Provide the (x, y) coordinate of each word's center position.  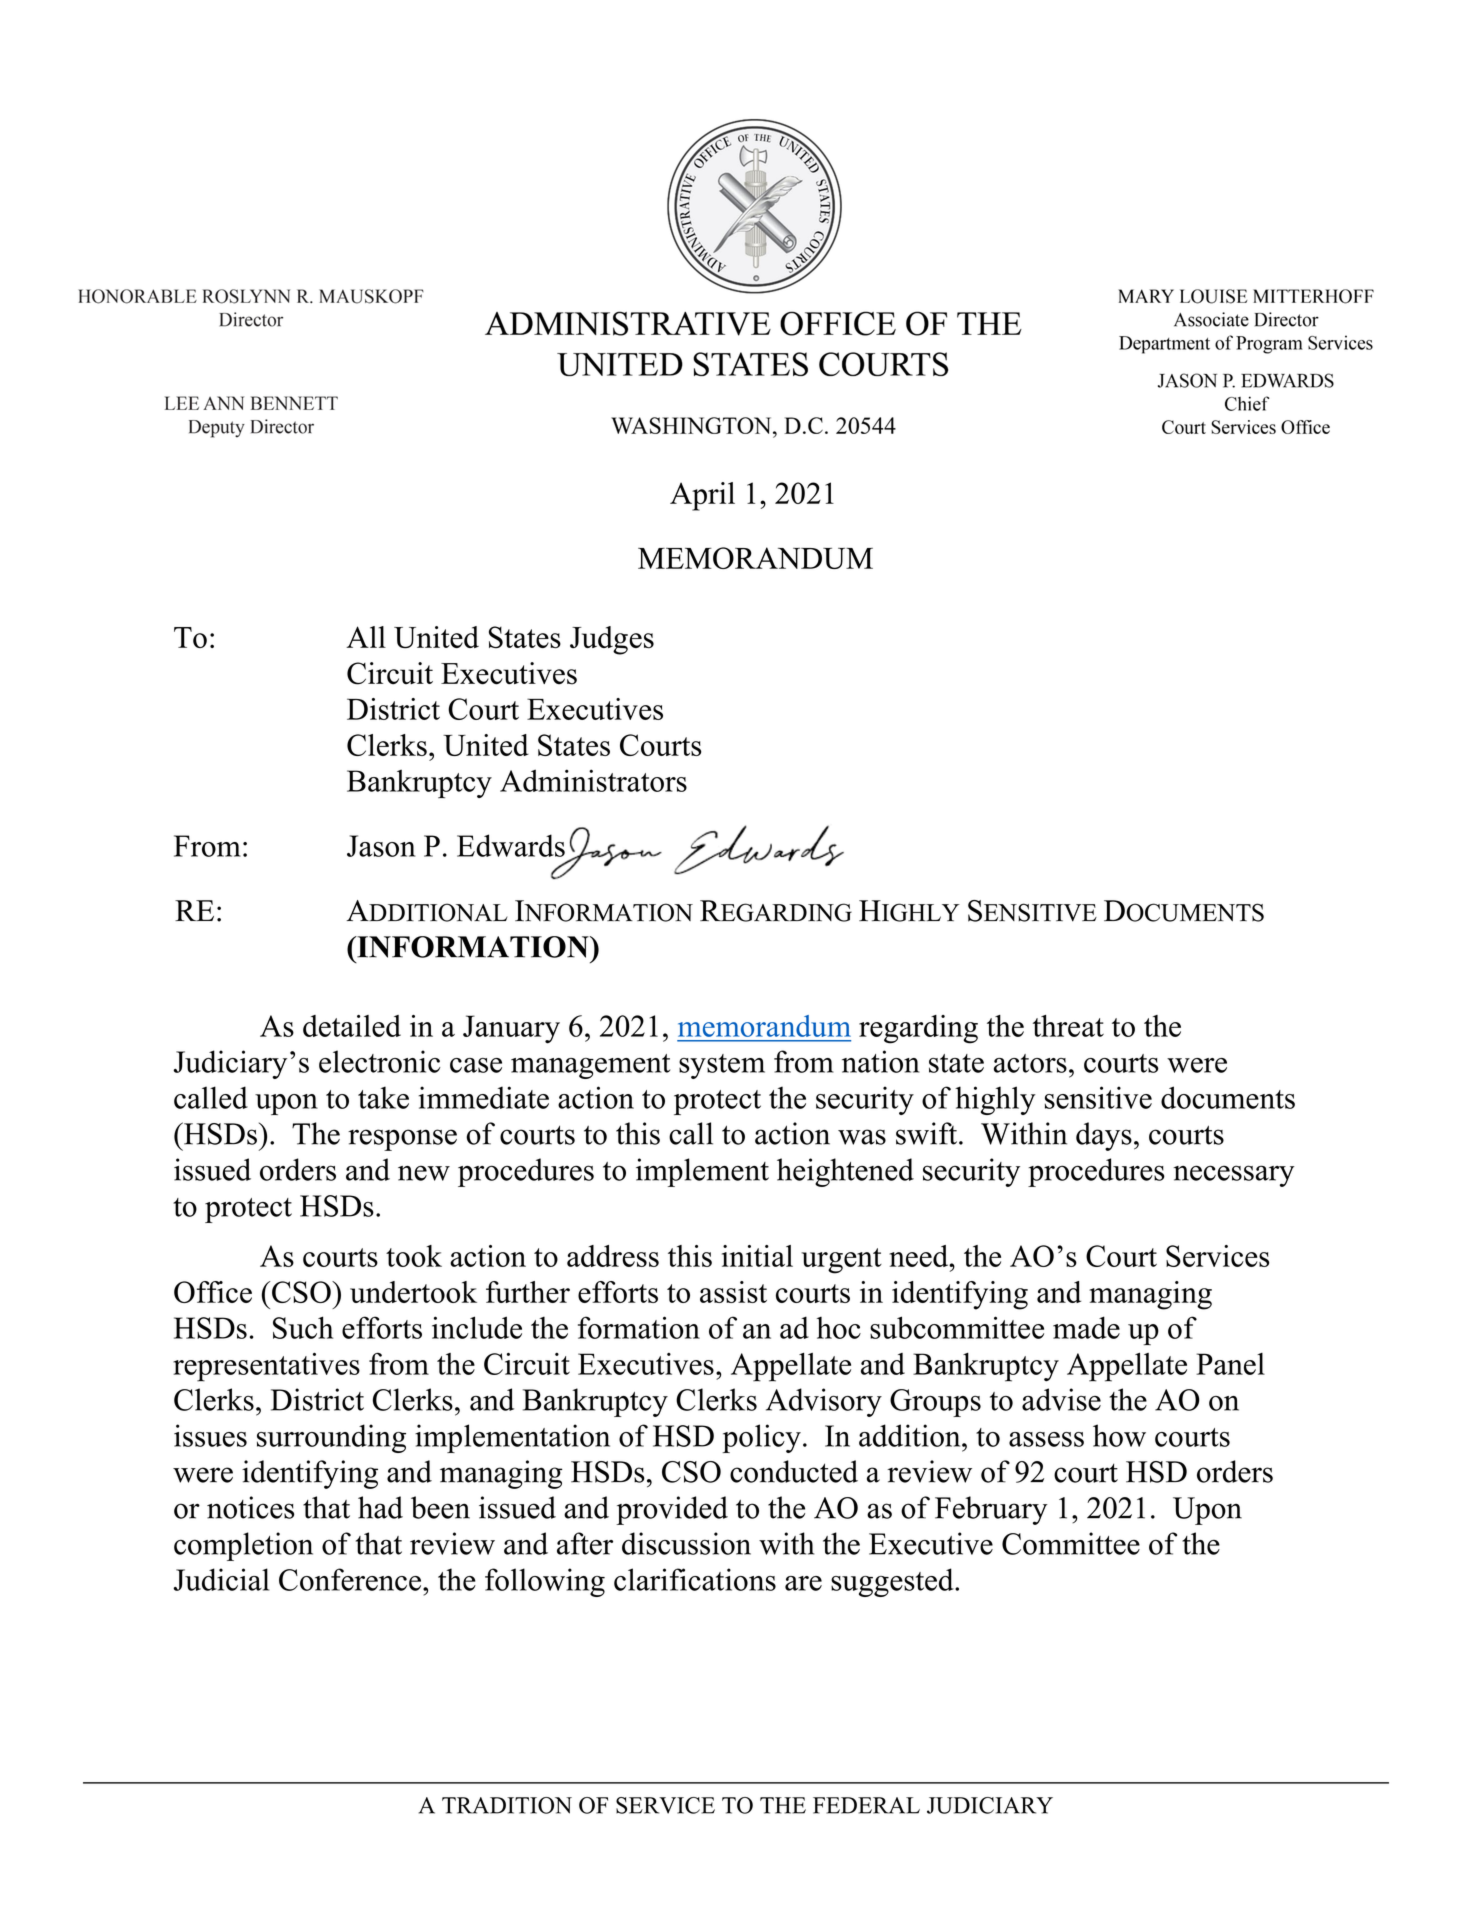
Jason (381, 846)
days (1104, 1136)
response (402, 1140)
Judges (612, 640)
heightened (845, 1172)
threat (1068, 1026)
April (702, 496)
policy (761, 1438)
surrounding (331, 1438)
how (1119, 1435)
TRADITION (507, 1805)
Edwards (511, 845)
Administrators (593, 780)
